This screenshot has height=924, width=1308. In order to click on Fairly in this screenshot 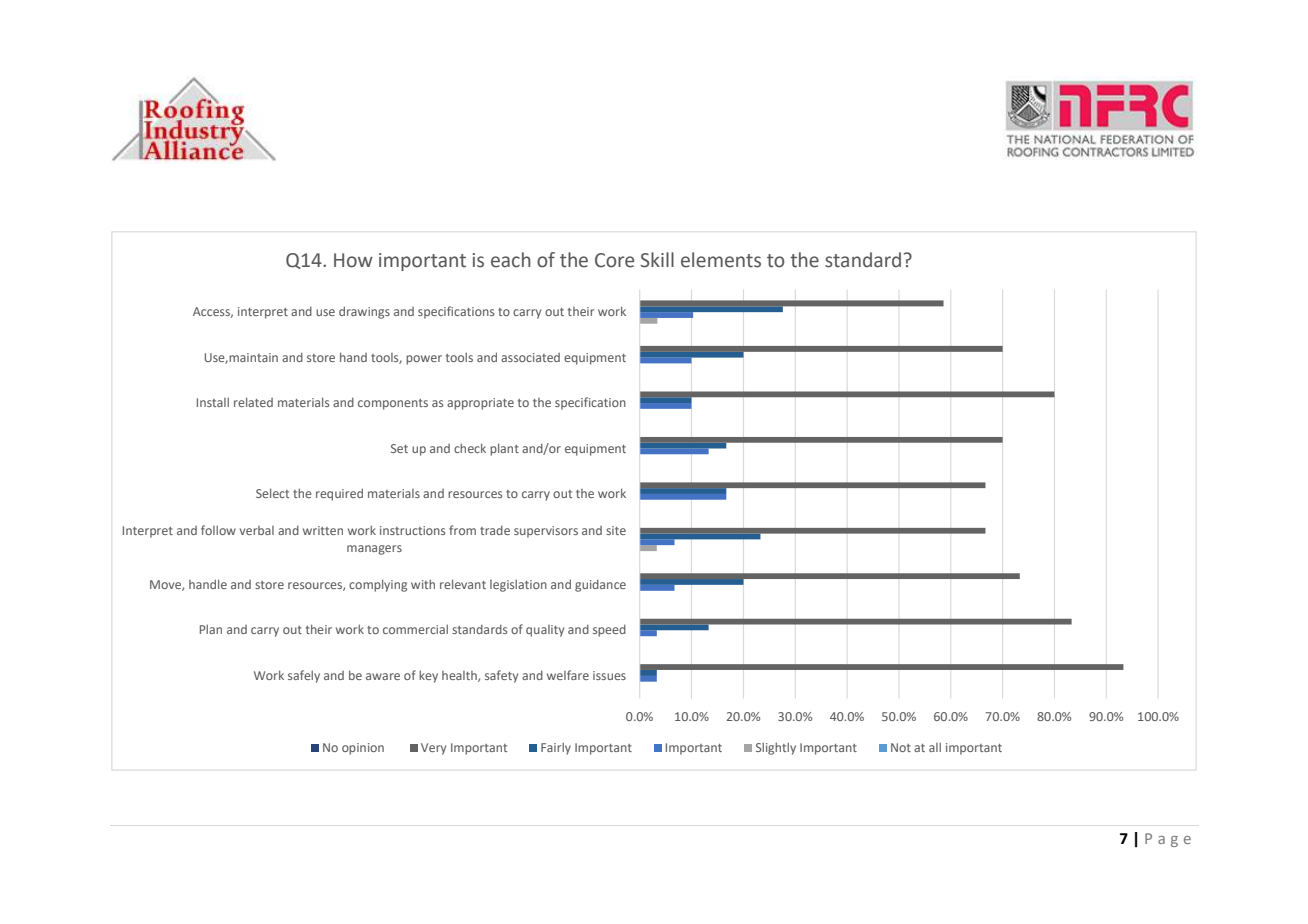, I will do `click(556, 748)`.
